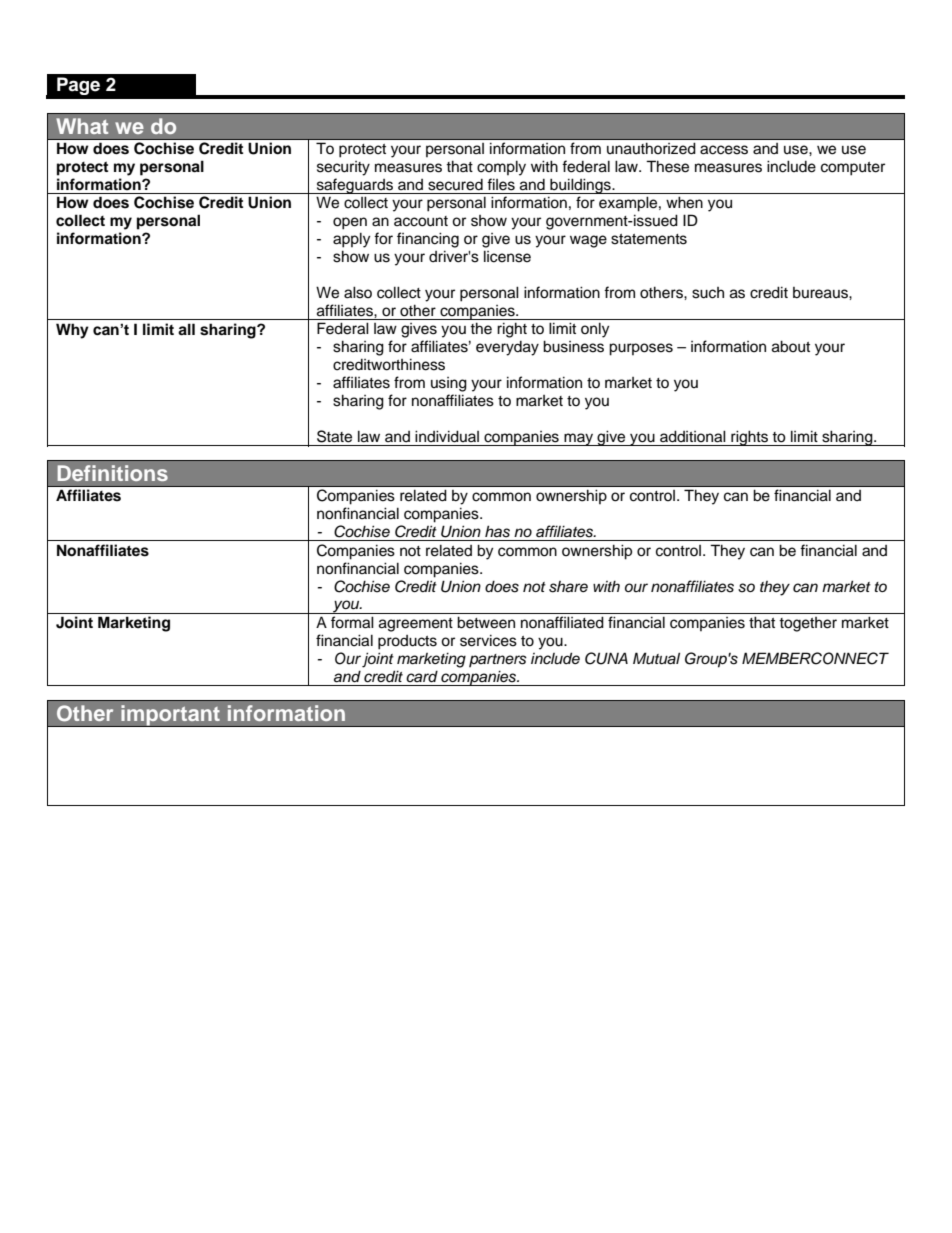  Describe the element at coordinates (498, 660) in the screenshot. I see `partners` at that location.
